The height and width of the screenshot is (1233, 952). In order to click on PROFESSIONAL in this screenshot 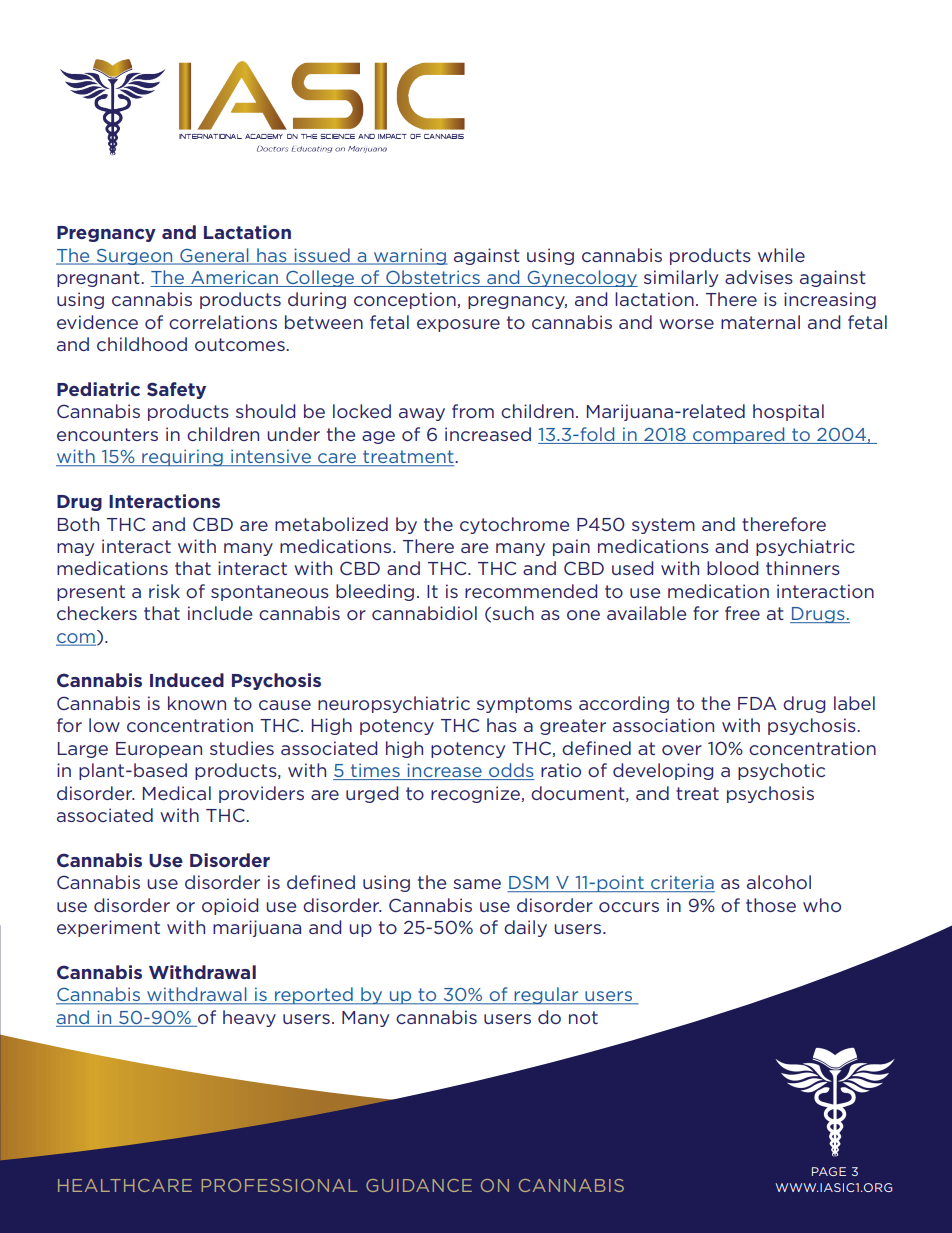, I will do `click(280, 1185)`.
